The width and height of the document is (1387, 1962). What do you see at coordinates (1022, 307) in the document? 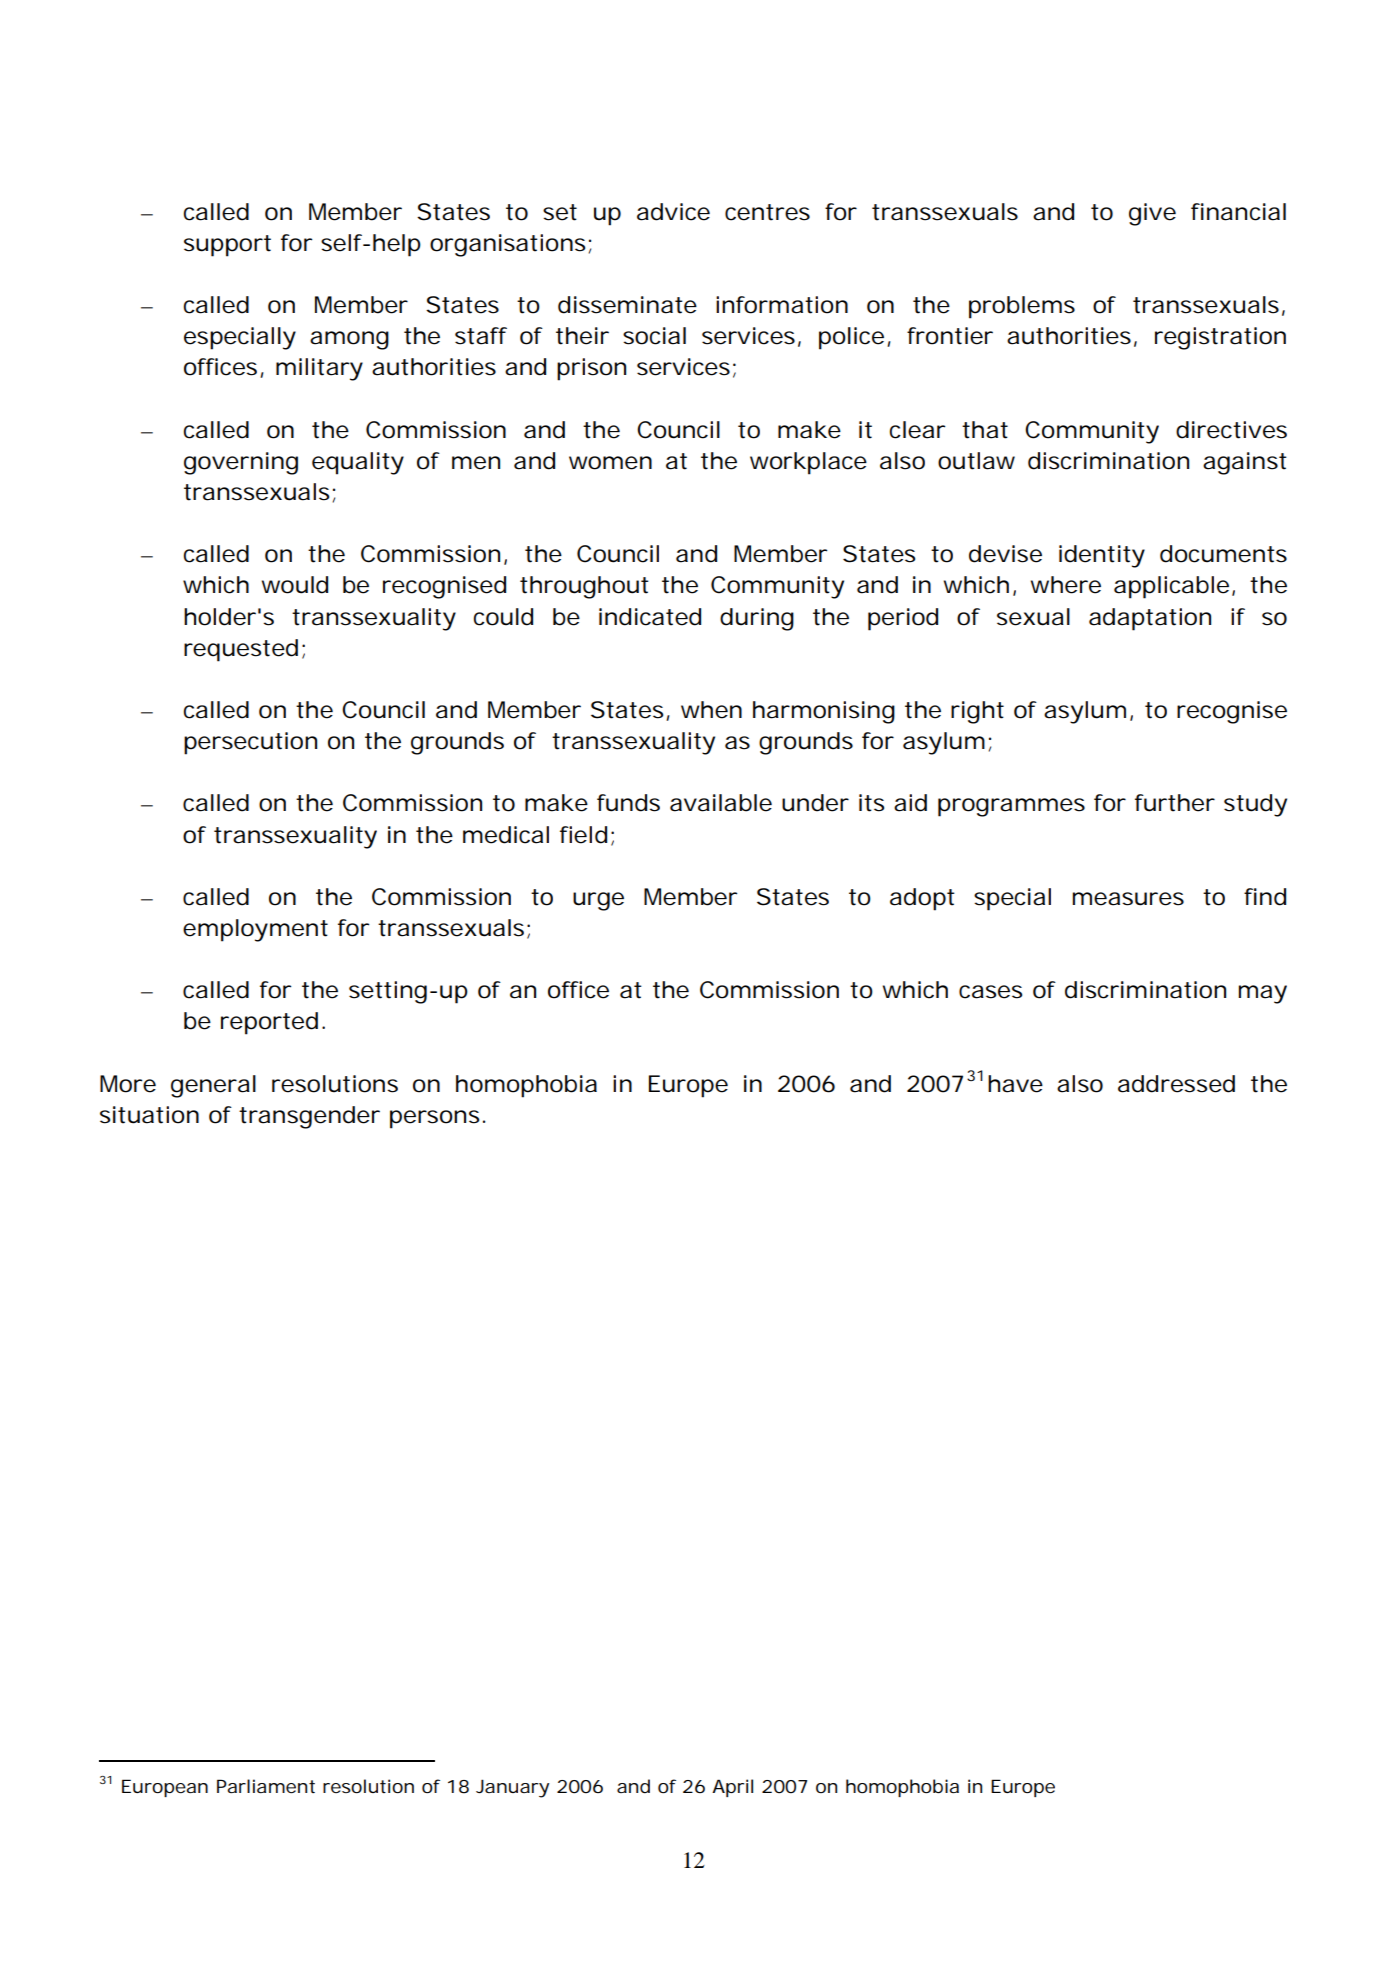
I see `problems` at bounding box center [1022, 307].
